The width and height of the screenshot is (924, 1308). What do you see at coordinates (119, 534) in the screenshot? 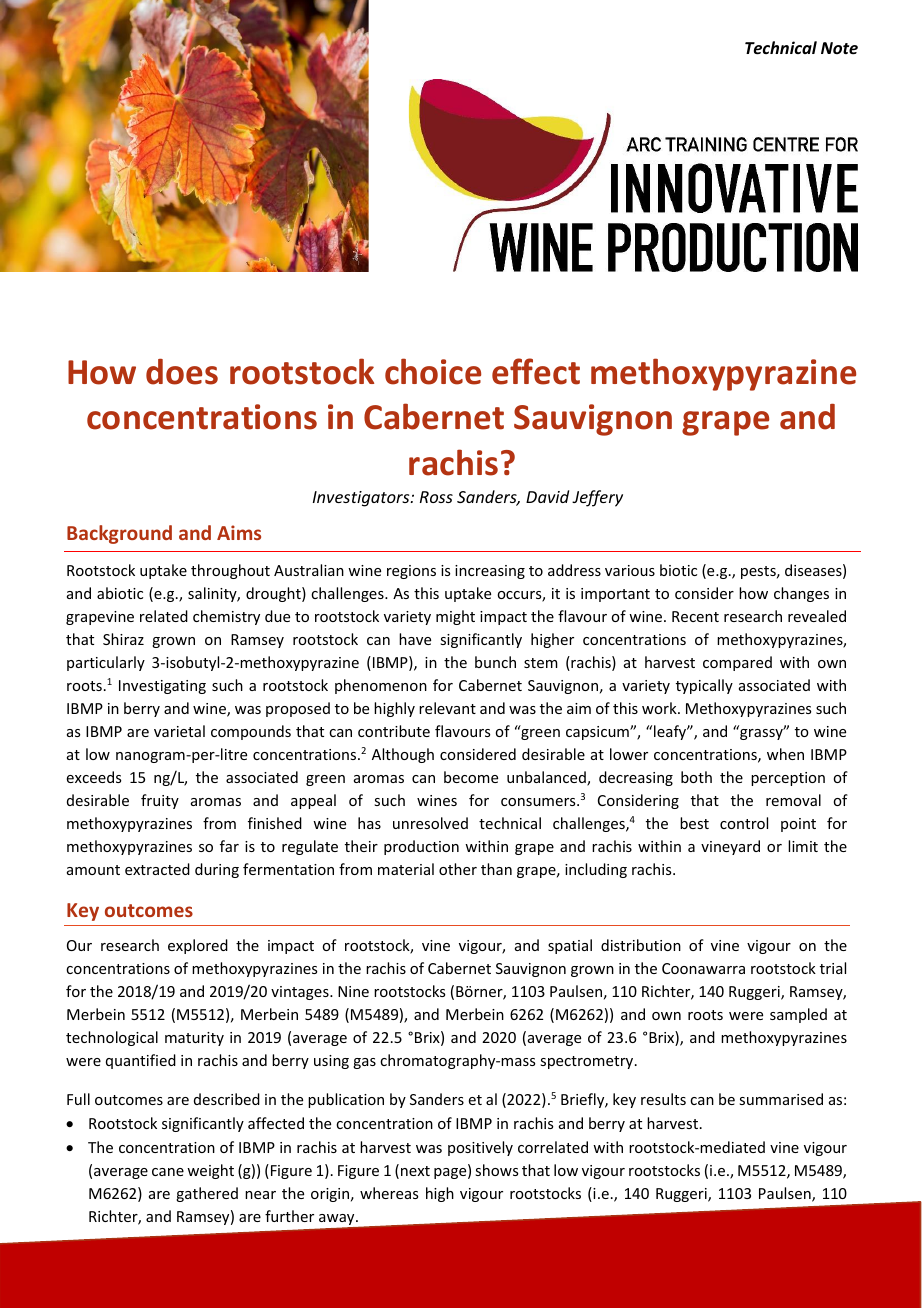
I see `Background` at bounding box center [119, 534].
